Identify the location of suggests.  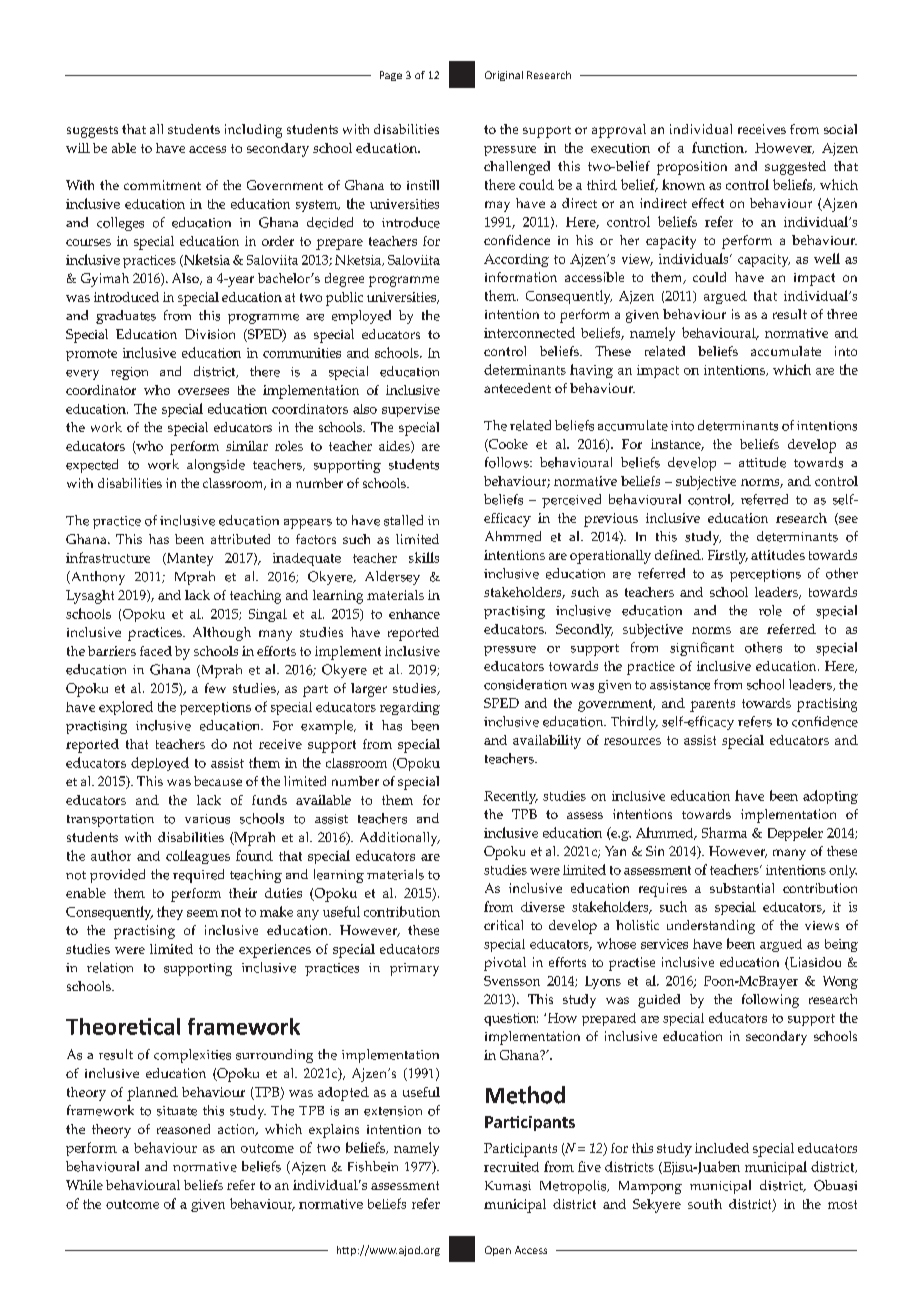
(92, 132).
